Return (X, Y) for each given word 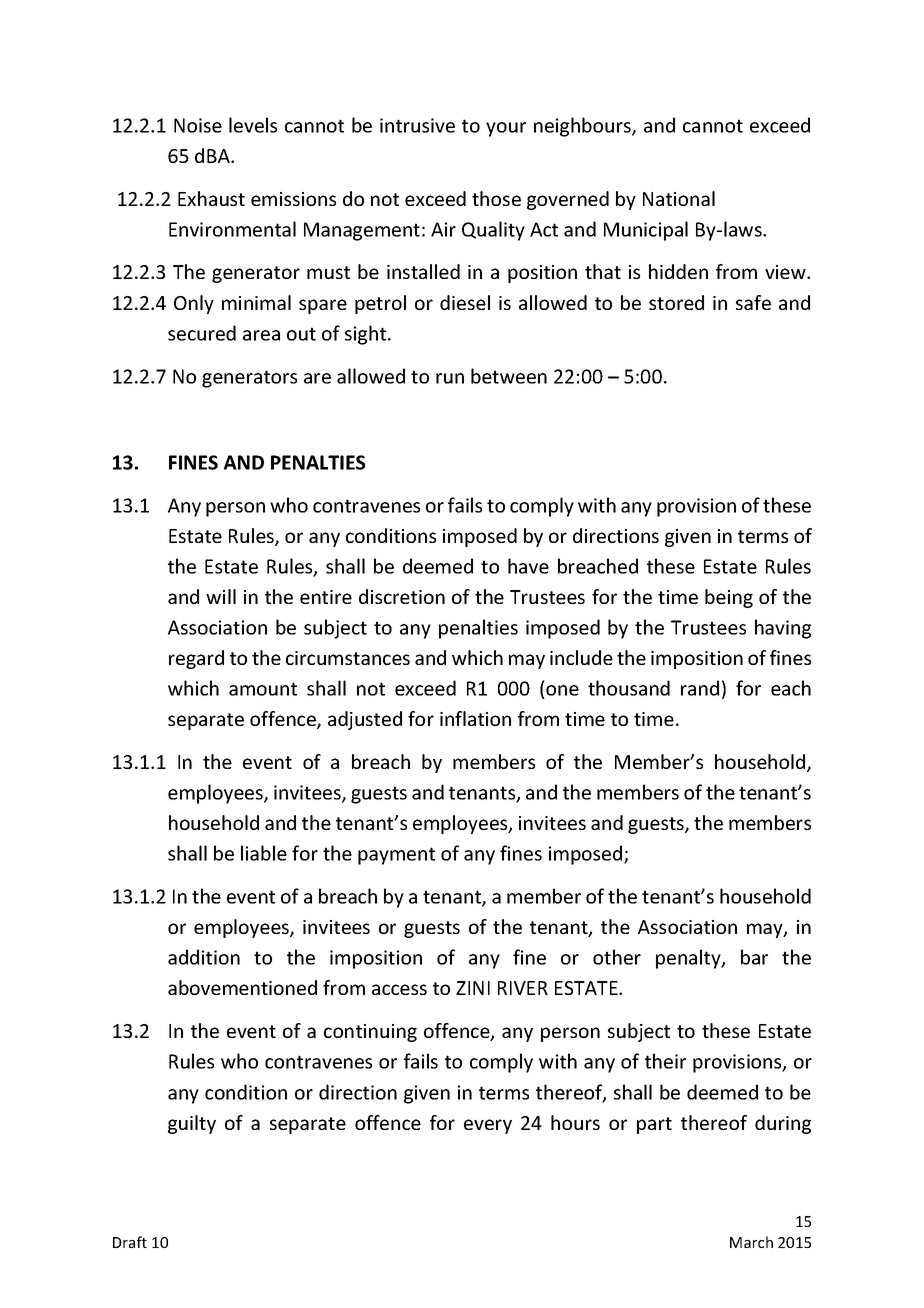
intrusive (417, 125)
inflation (475, 718)
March (751, 1242)
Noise (198, 125)
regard (196, 659)
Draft (130, 1242)
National (679, 198)
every (488, 1126)
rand (700, 688)
